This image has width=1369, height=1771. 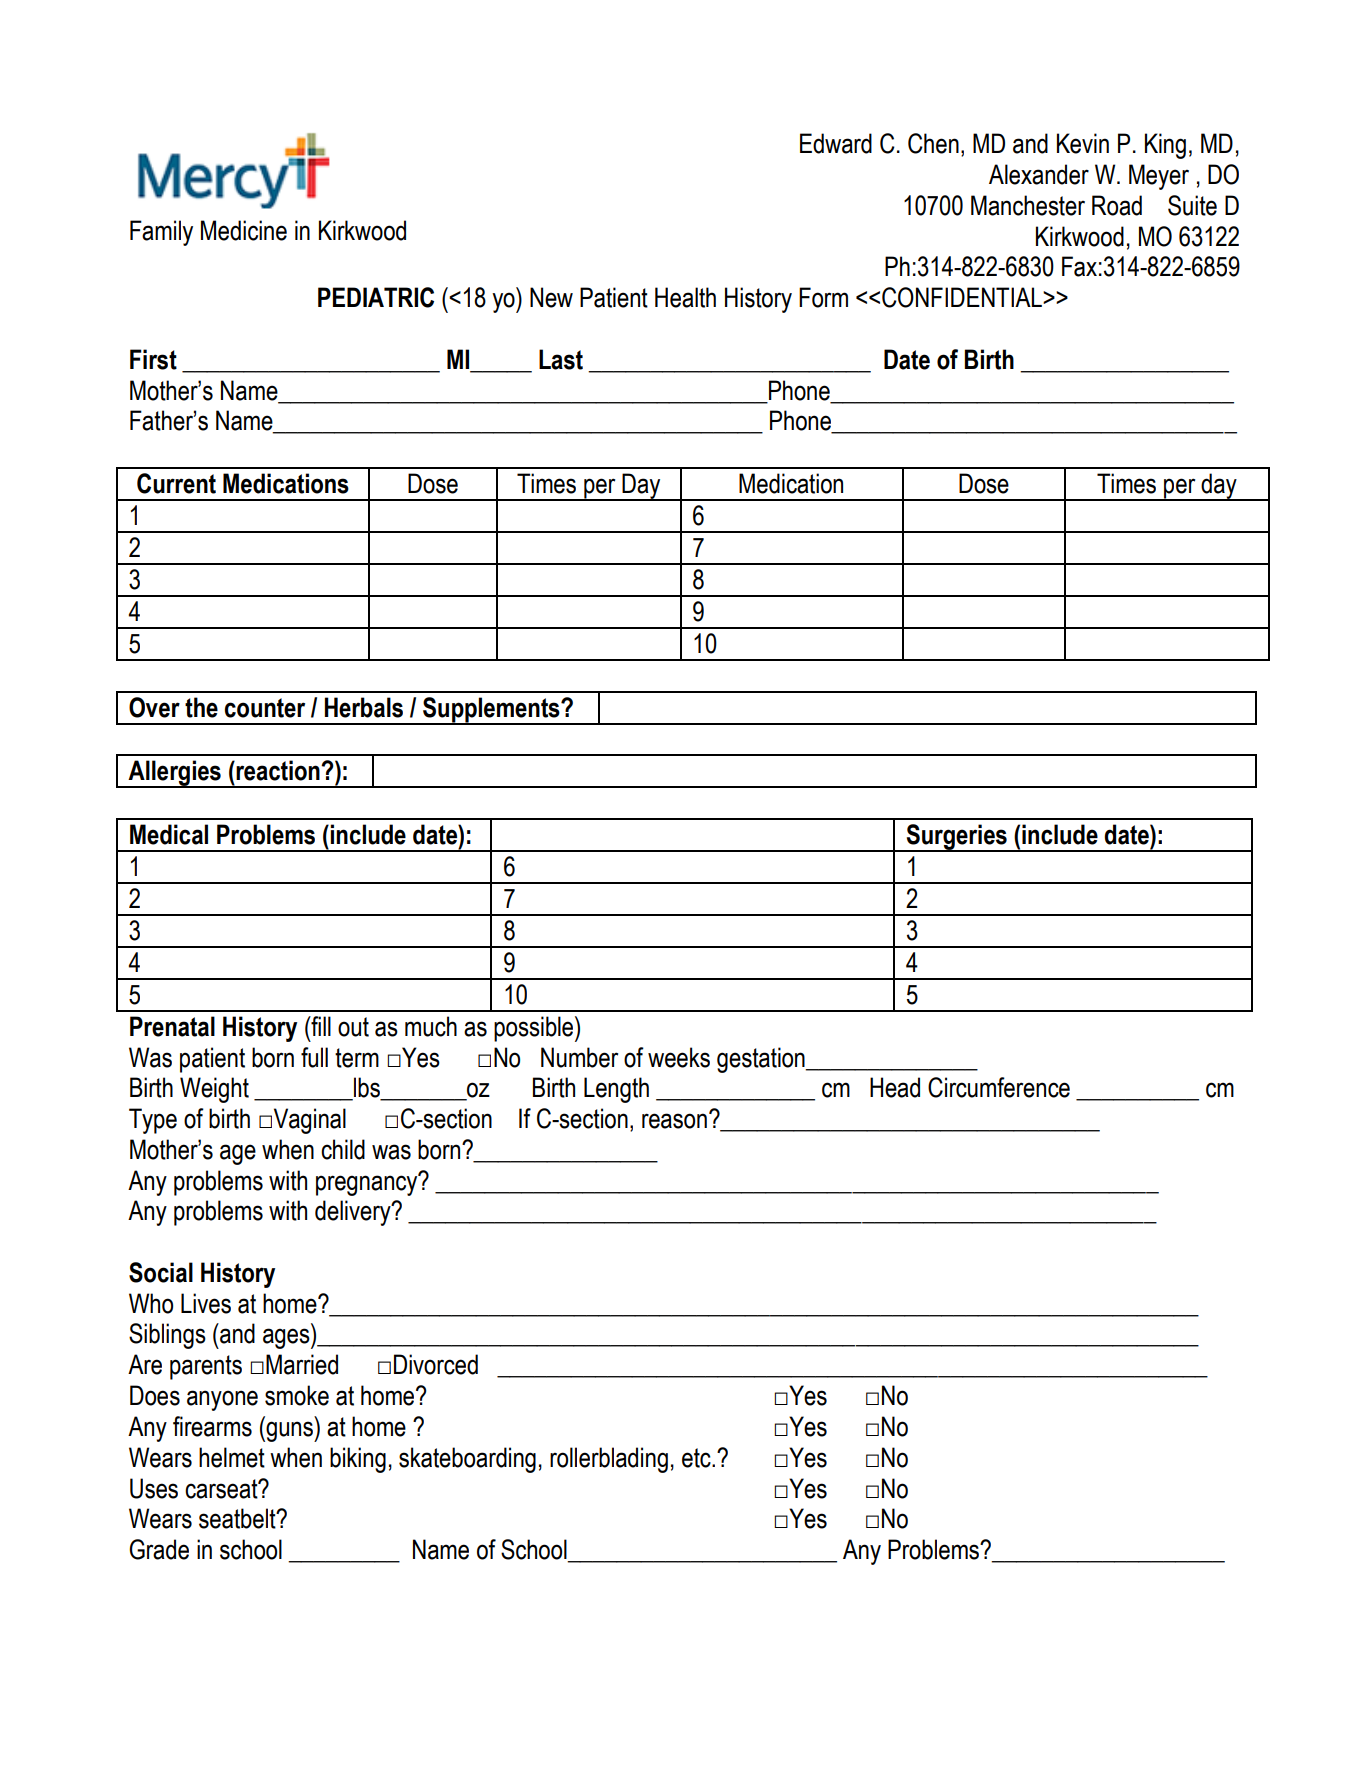 What do you see at coordinates (616, 1090) in the image?
I see `Length` at bounding box center [616, 1090].
